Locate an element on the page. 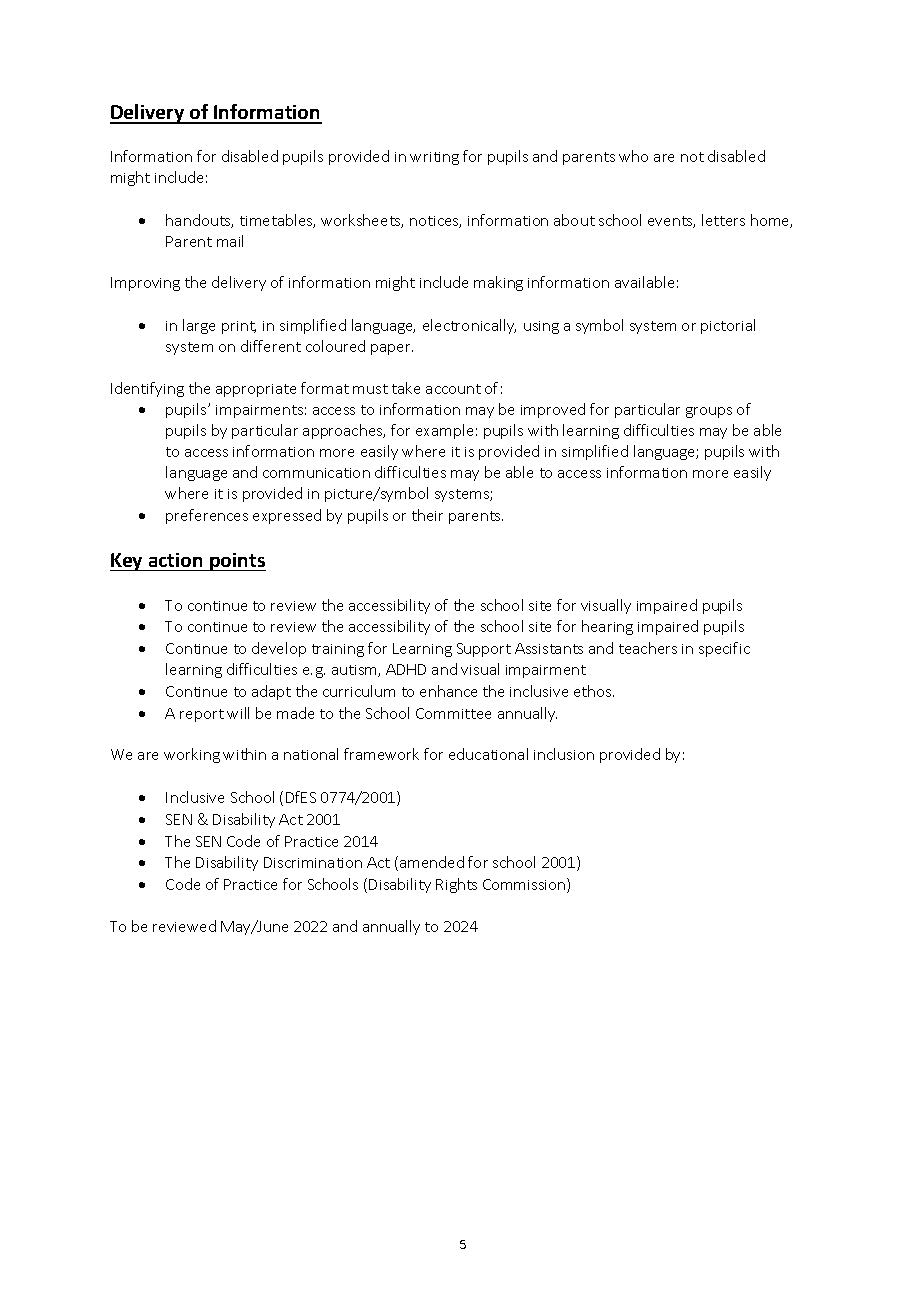  mail is located at coordinates (230, 241).
